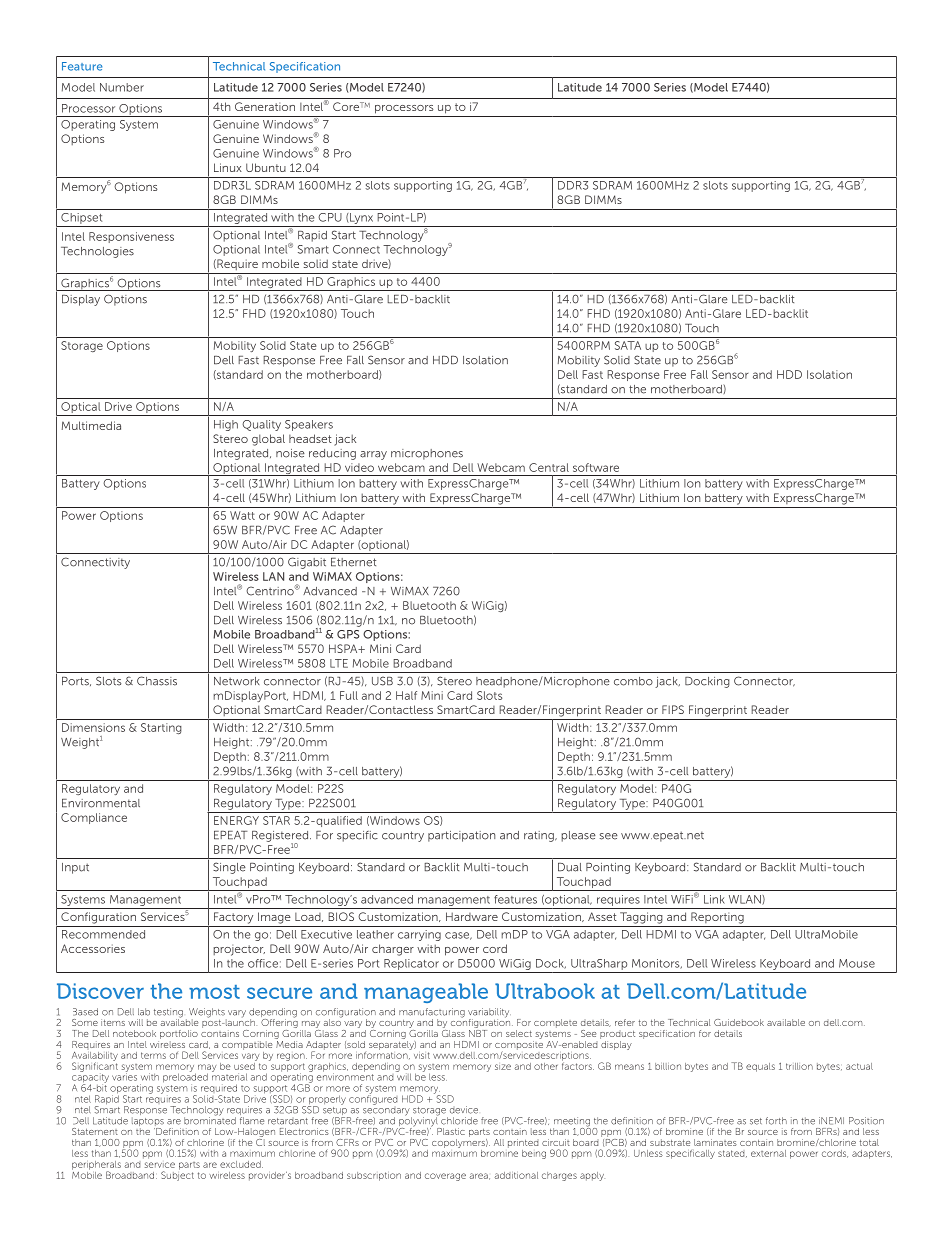 The image size is (952, 1233). I want to click on external, so click(768, 1153).
